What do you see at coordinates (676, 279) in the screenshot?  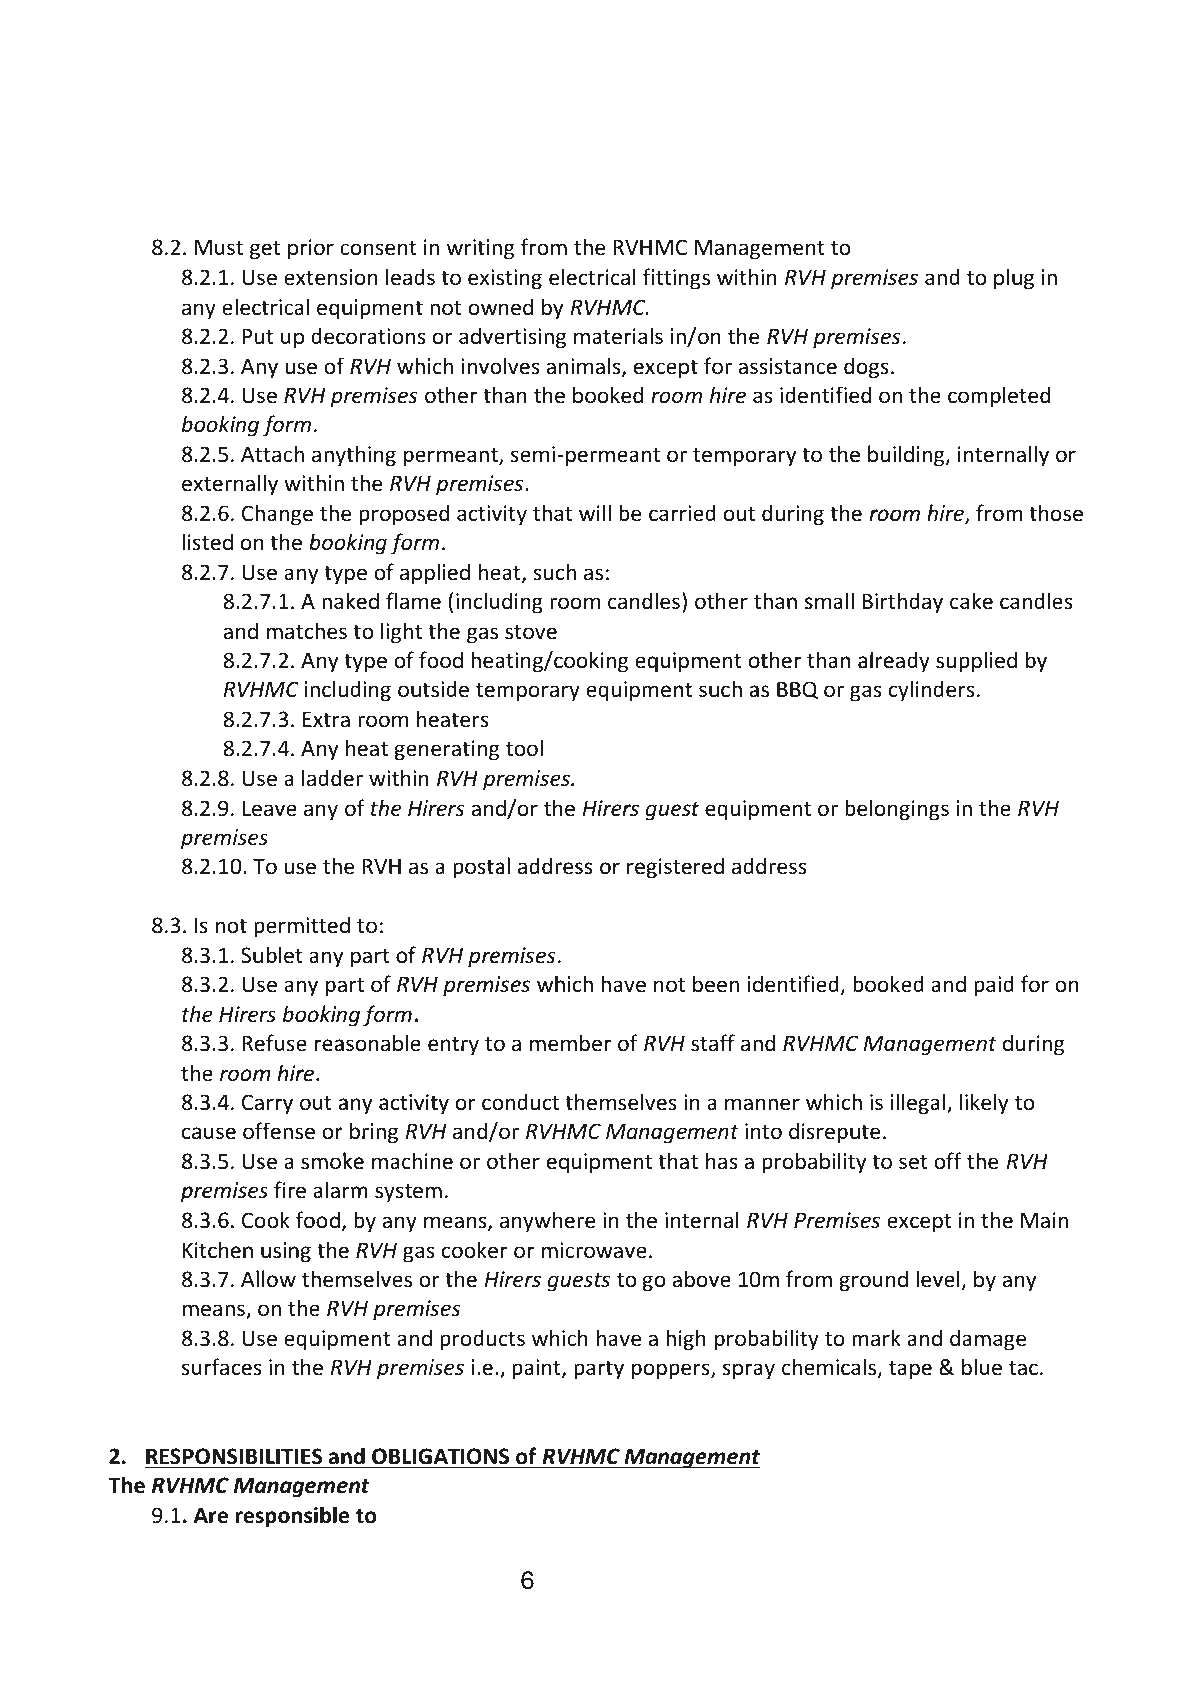 I see `fittings` at bounding box center [676, 279].
